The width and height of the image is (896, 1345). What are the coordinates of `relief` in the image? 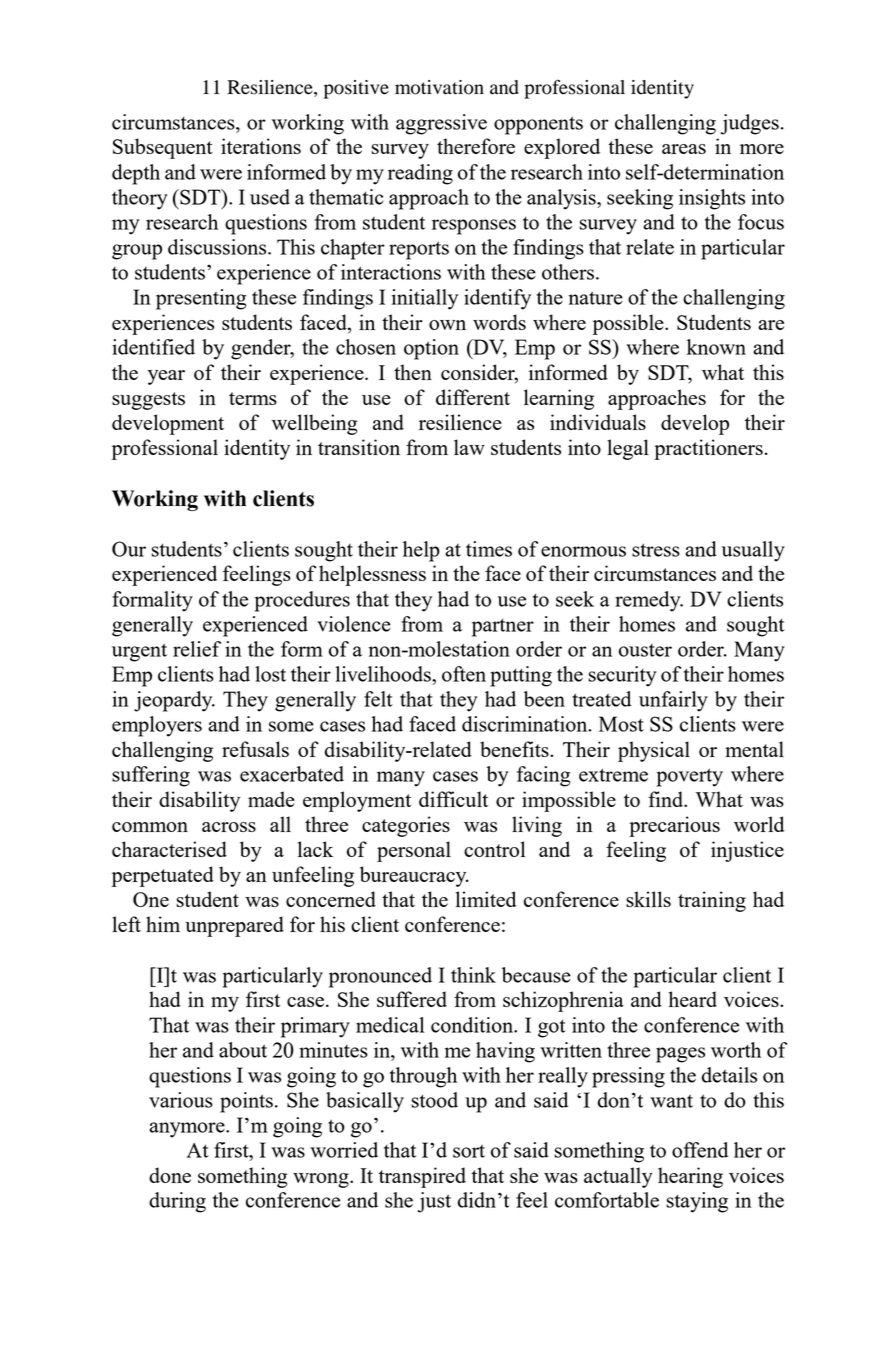 It's located at (197, 649).
